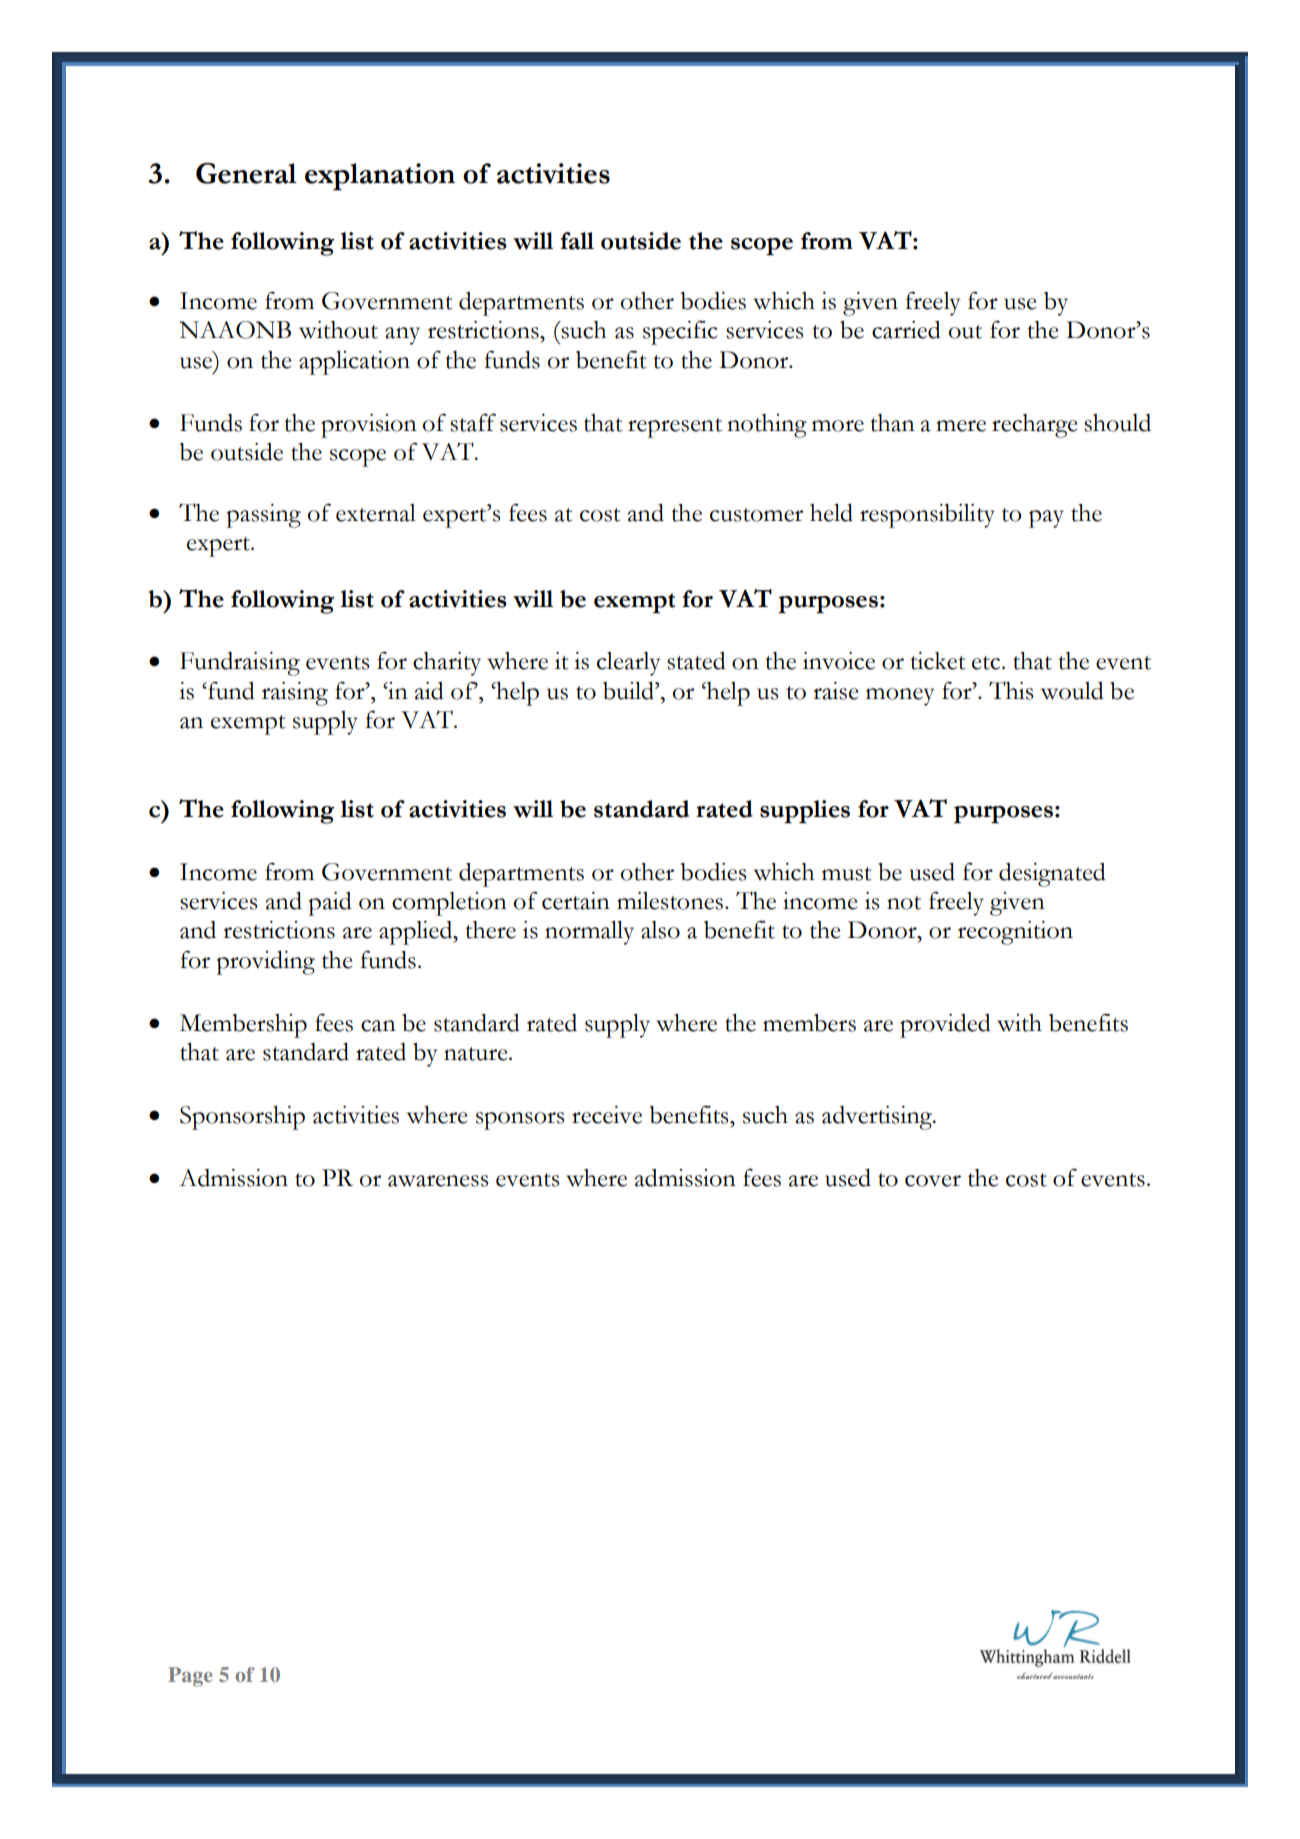  What do you see at coordinates (660, 930) in the screenshot?
I see `also` at bounding box center [660, 930].
